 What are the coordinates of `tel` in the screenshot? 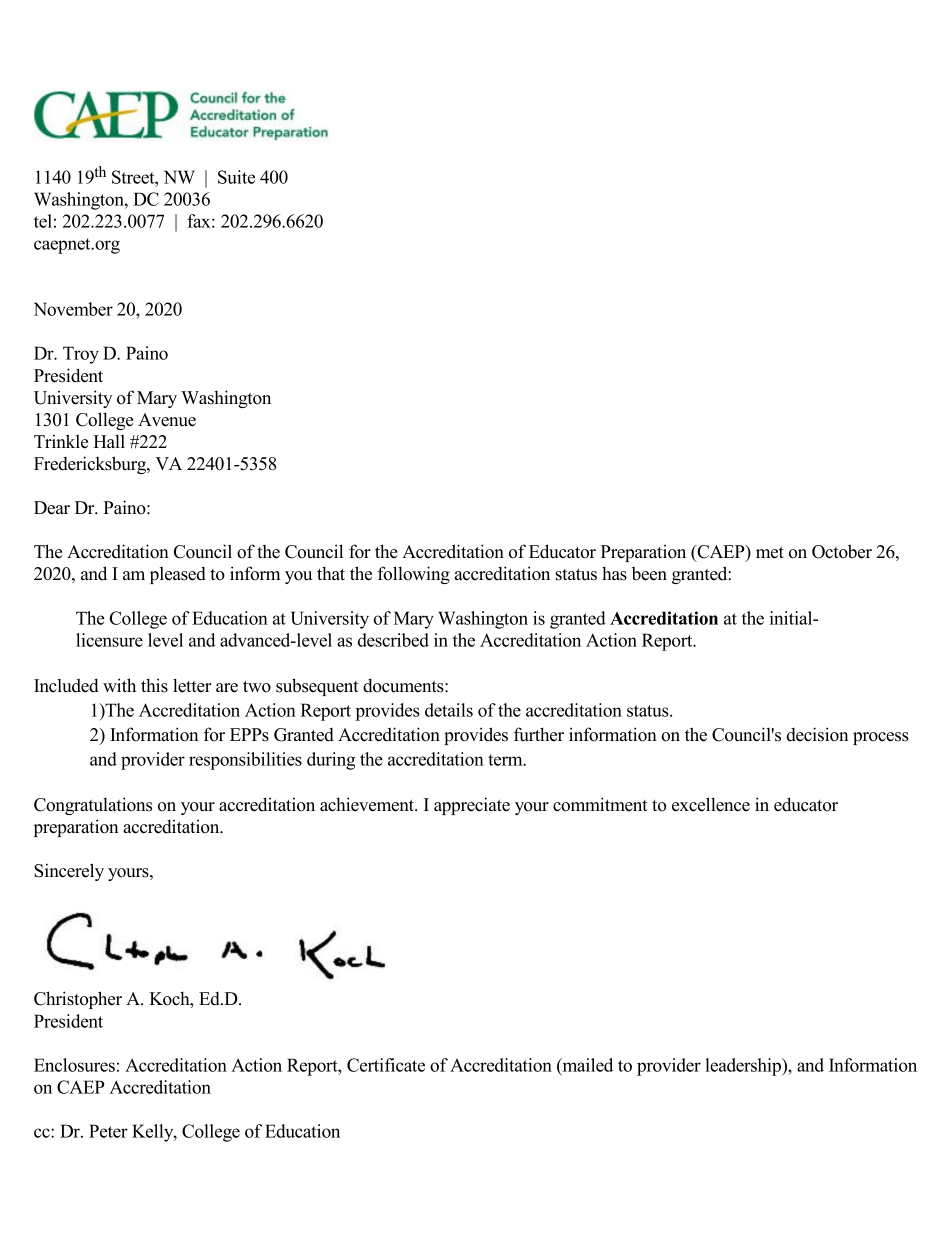 It's located at (43, 221).
